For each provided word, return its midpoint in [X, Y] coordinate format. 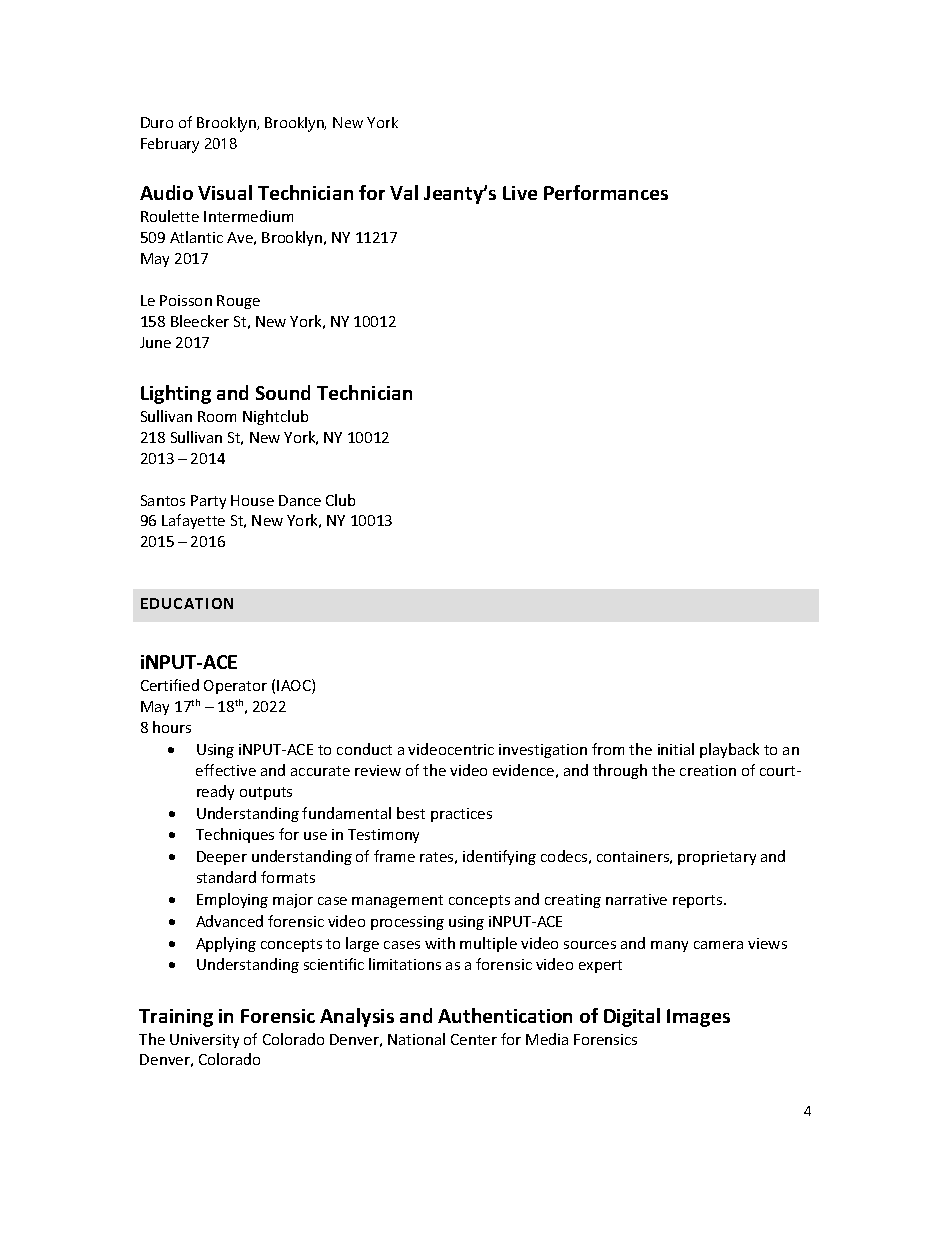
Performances [606, 192]
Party [208, 502]
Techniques [235, 835]
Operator [235, 687]
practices [461, 815]
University [204, 1041]
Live [520, 193]
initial [676, 749]
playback [729, 750]
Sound [283, 392]
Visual [225, 192]
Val [404, 192]
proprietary [717, 858]
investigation [543, 751]
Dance [300, 500]
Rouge [238, 302]
